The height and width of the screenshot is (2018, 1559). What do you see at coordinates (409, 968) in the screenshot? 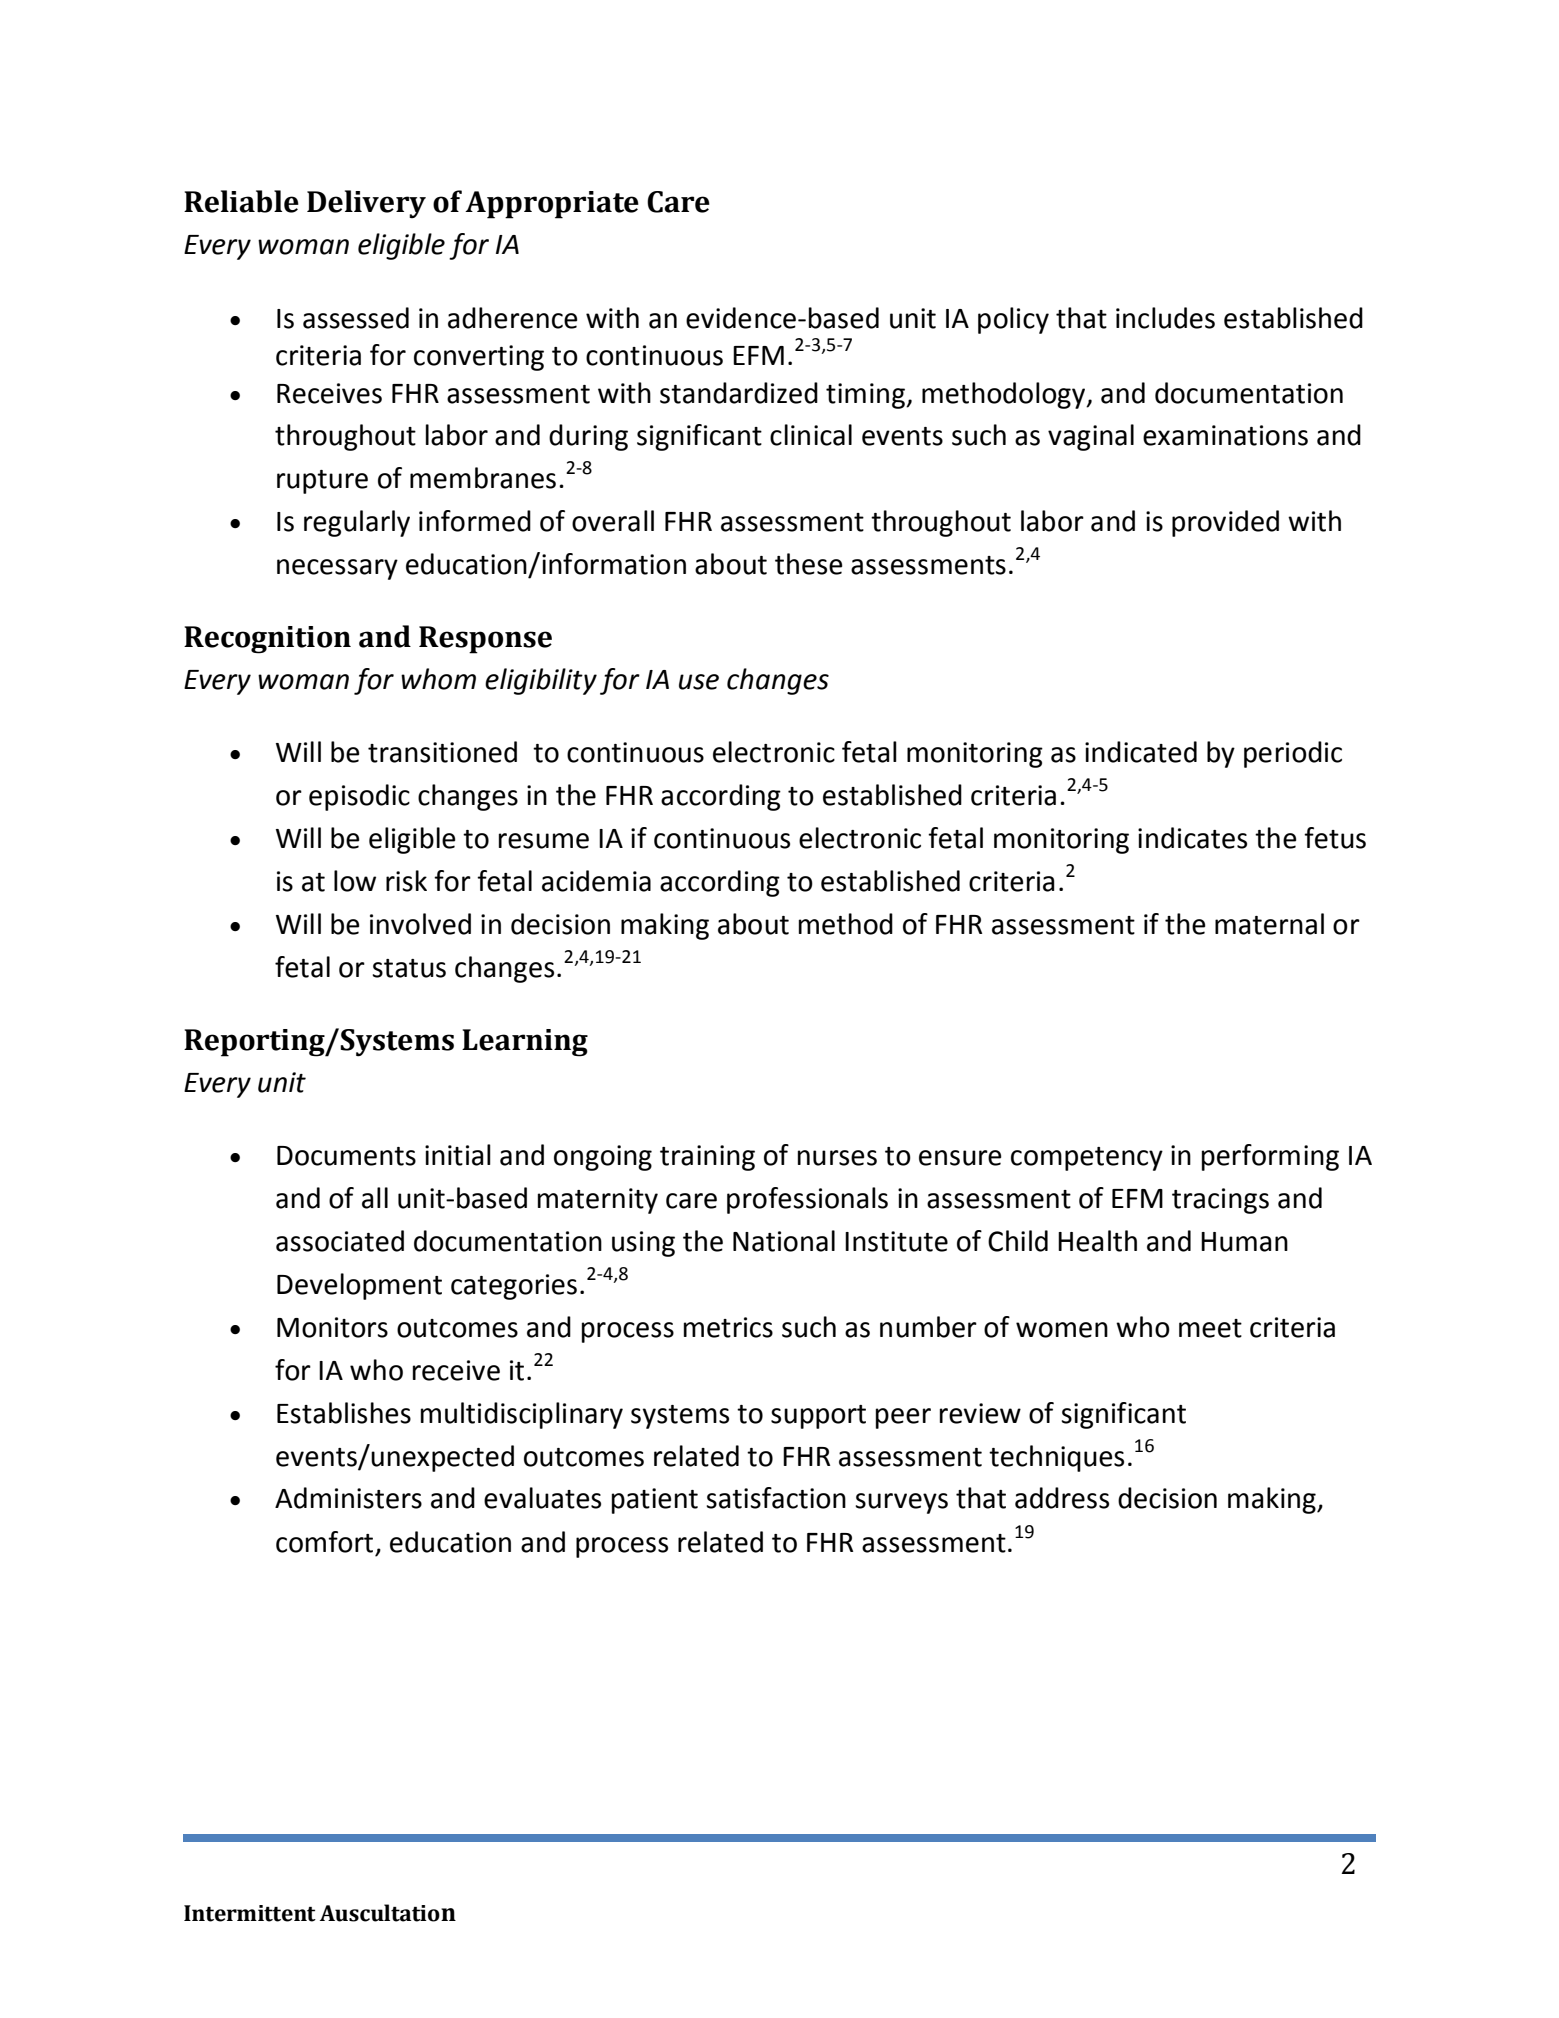
I see `status` at bounding box center [409, 968].
